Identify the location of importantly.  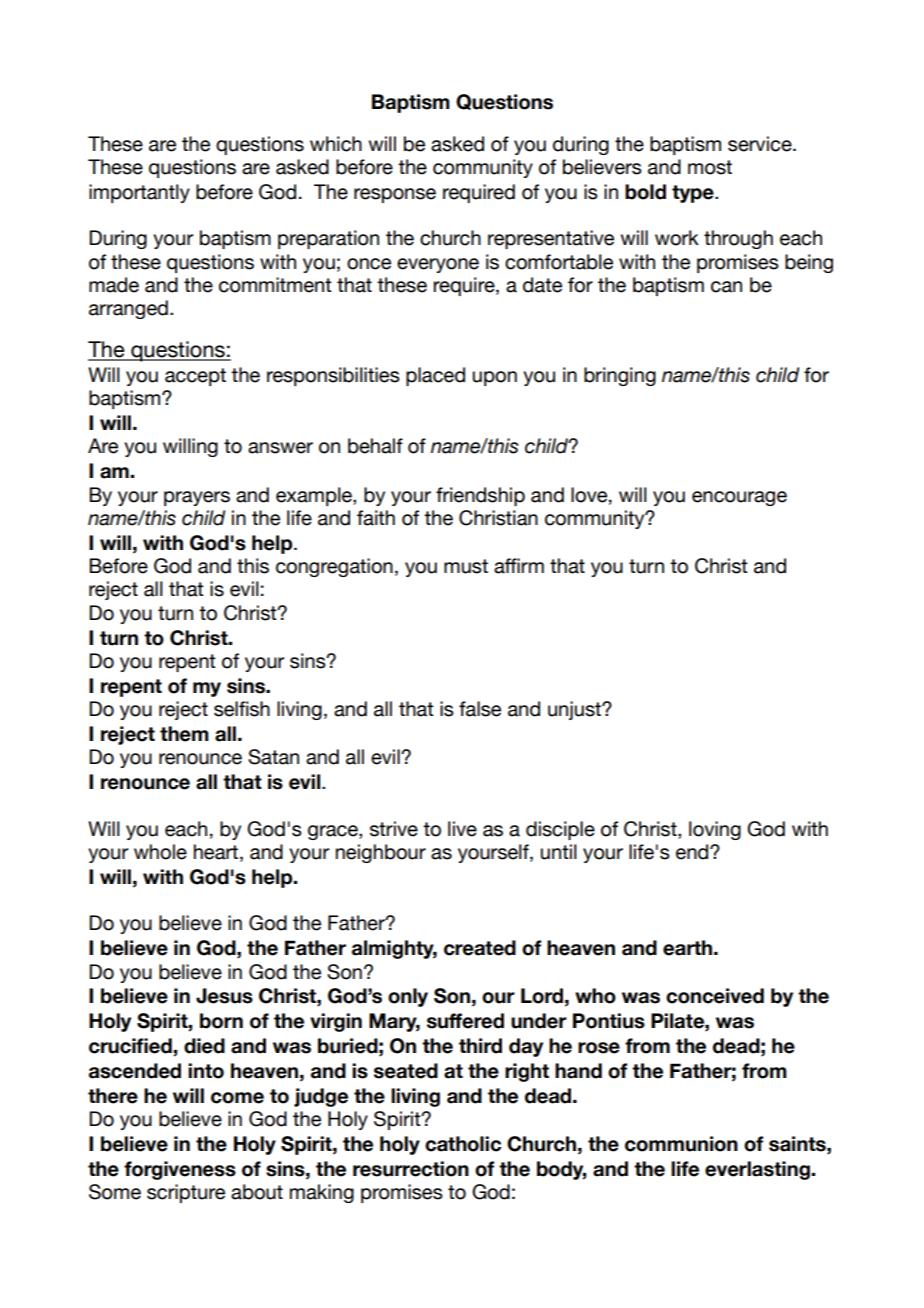
(139, 193).
